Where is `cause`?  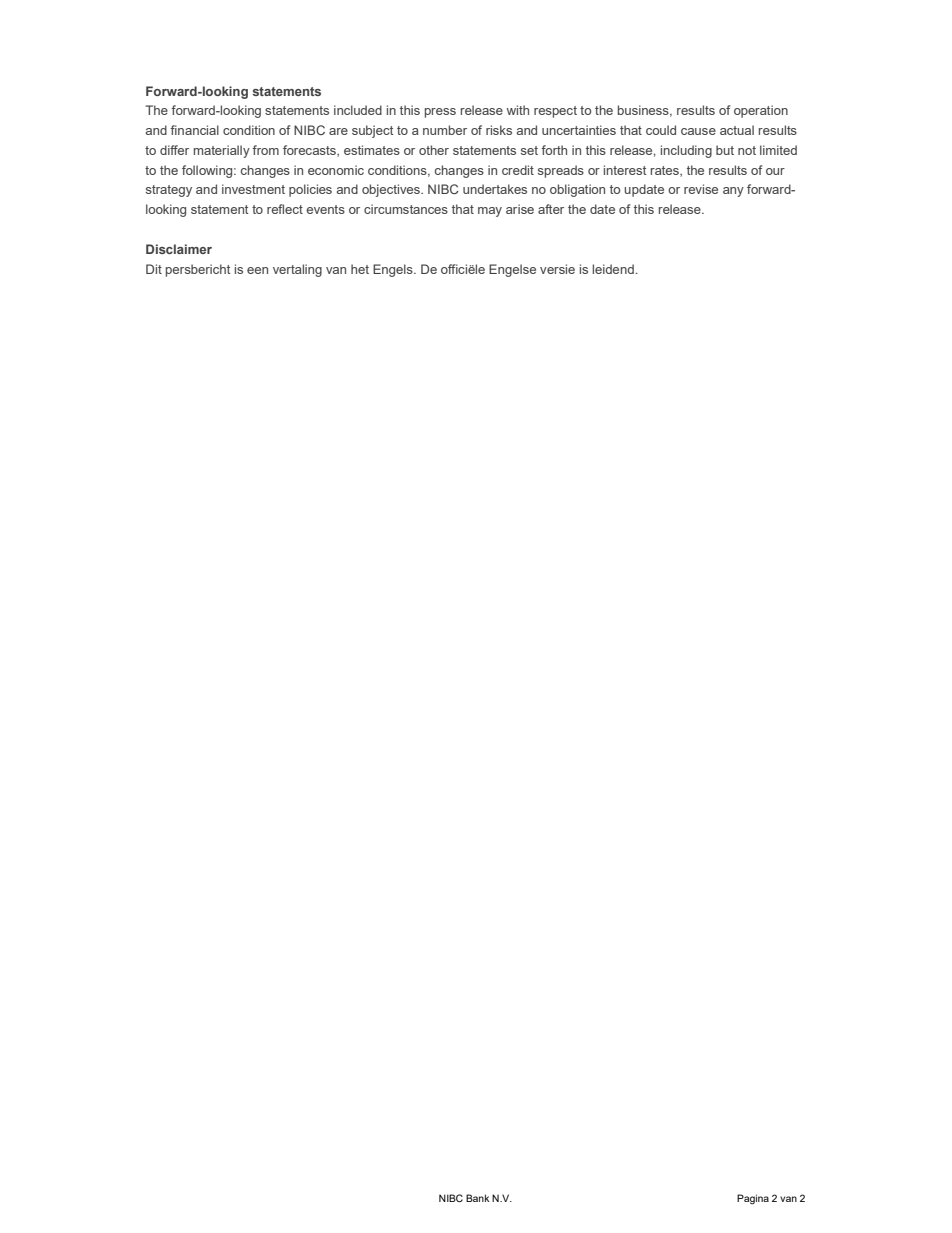
cause is located at coordinates (698, 131).
